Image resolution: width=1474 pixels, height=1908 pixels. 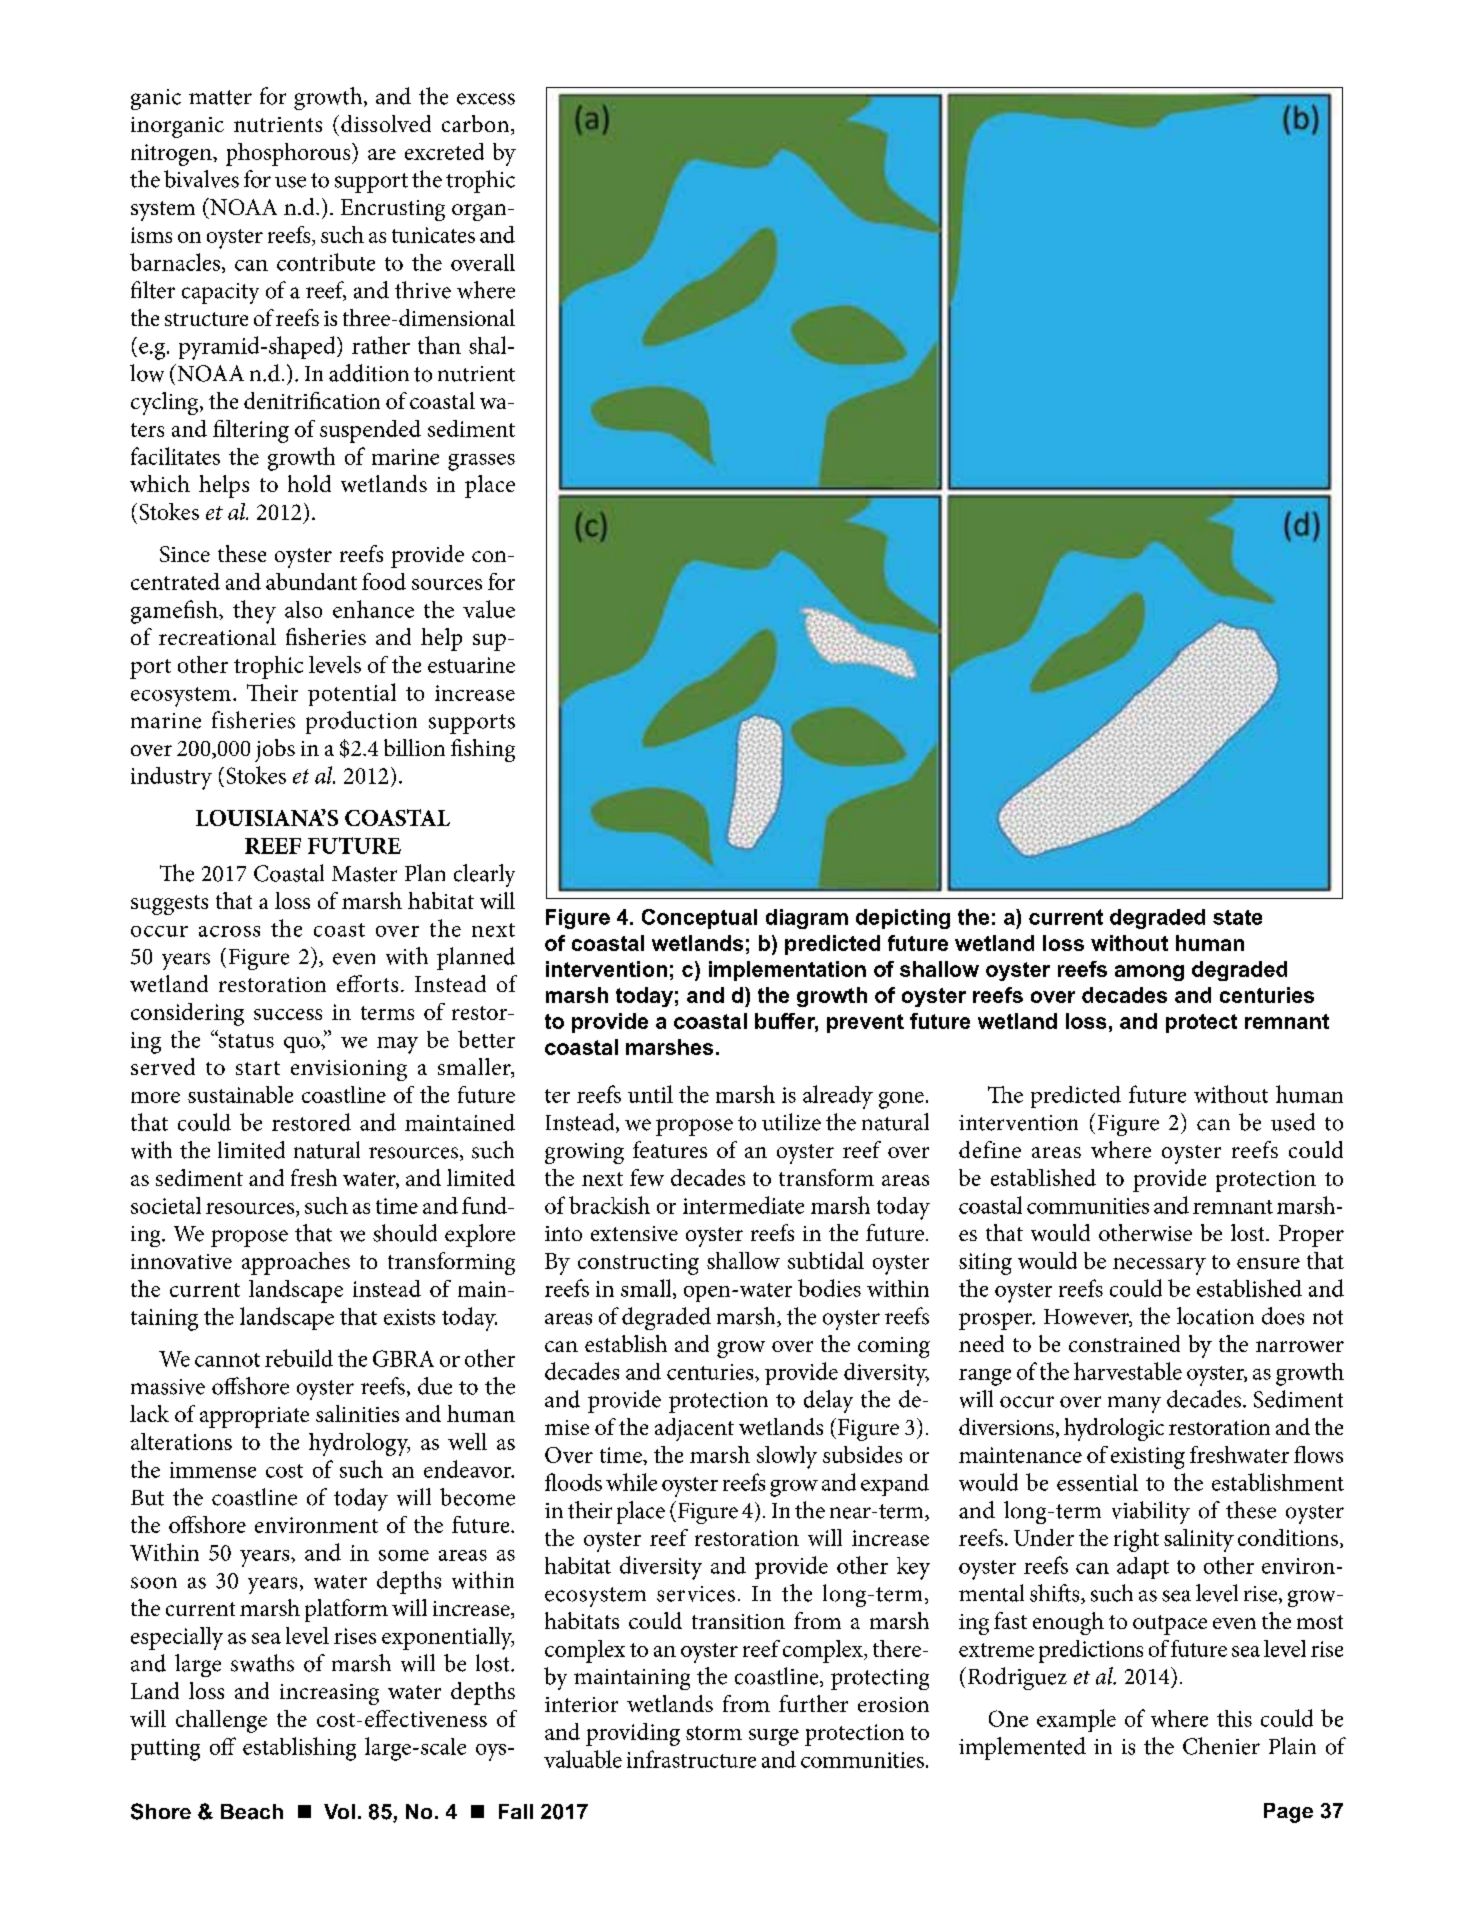 What do you see at coordinates (1234, 1718) in the page?
I see `this` at bounding box center [1234, 1718].
